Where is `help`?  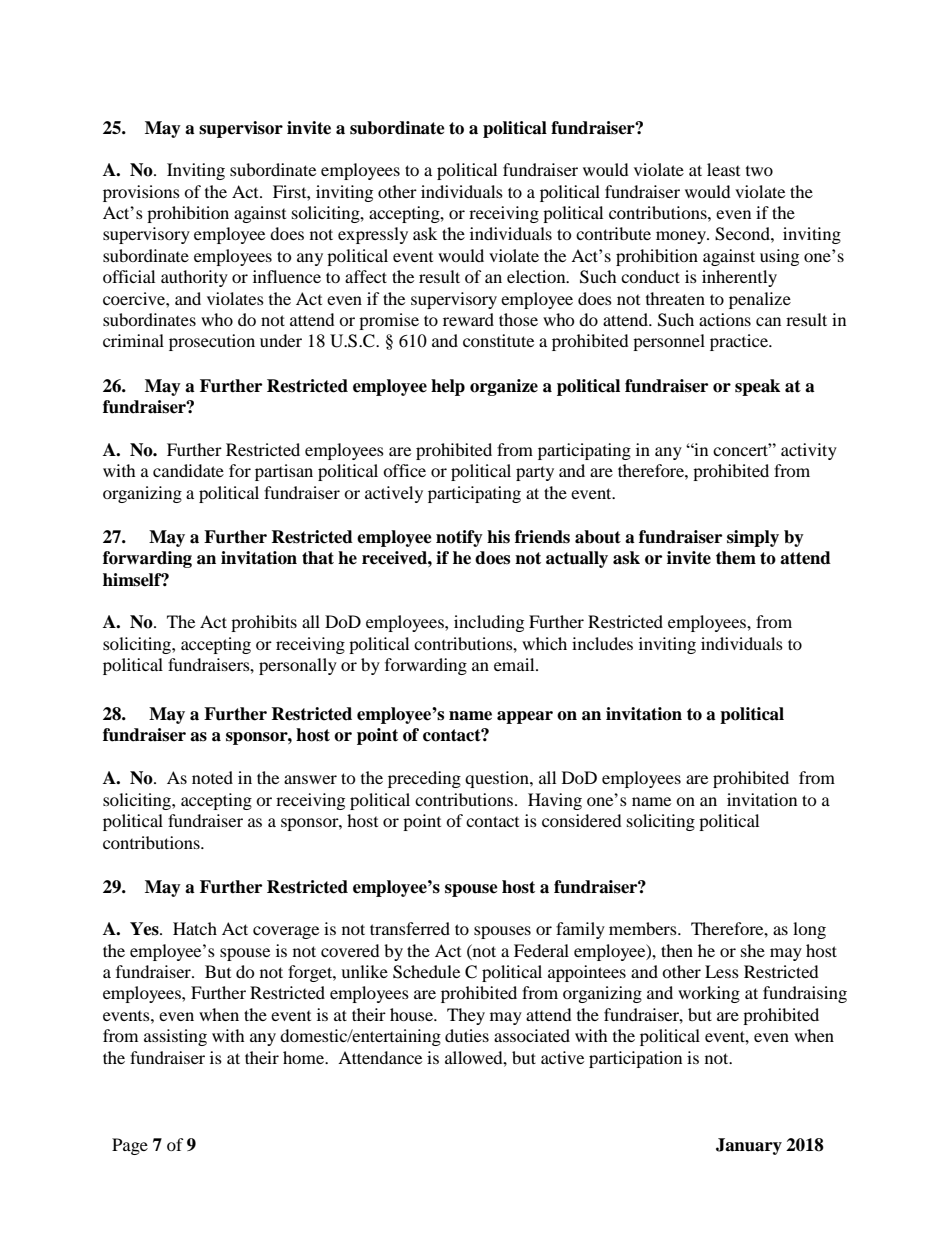 help is located at coordinates (448, 387).
